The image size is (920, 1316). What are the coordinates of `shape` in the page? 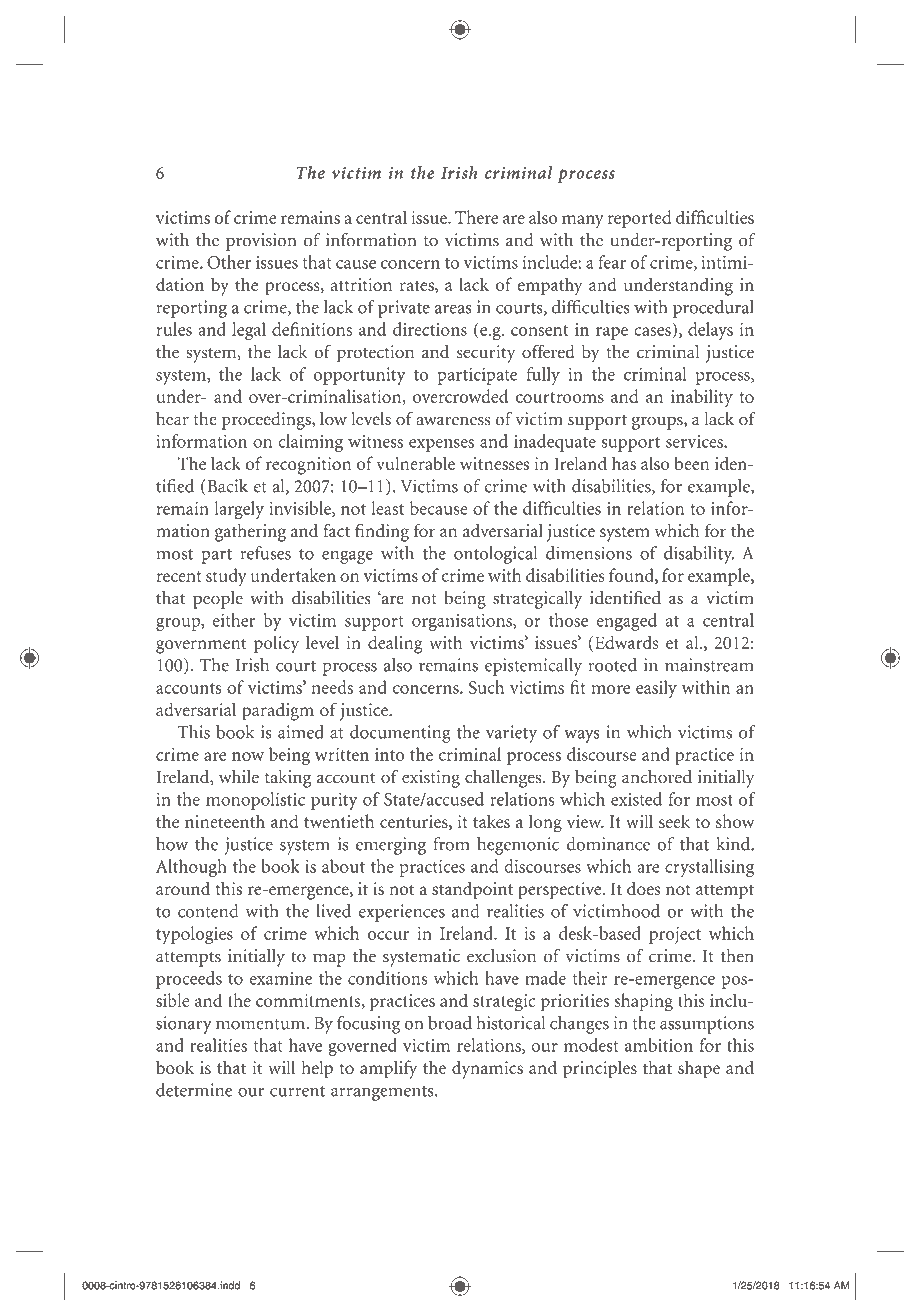 It's located at (699, 1069).
